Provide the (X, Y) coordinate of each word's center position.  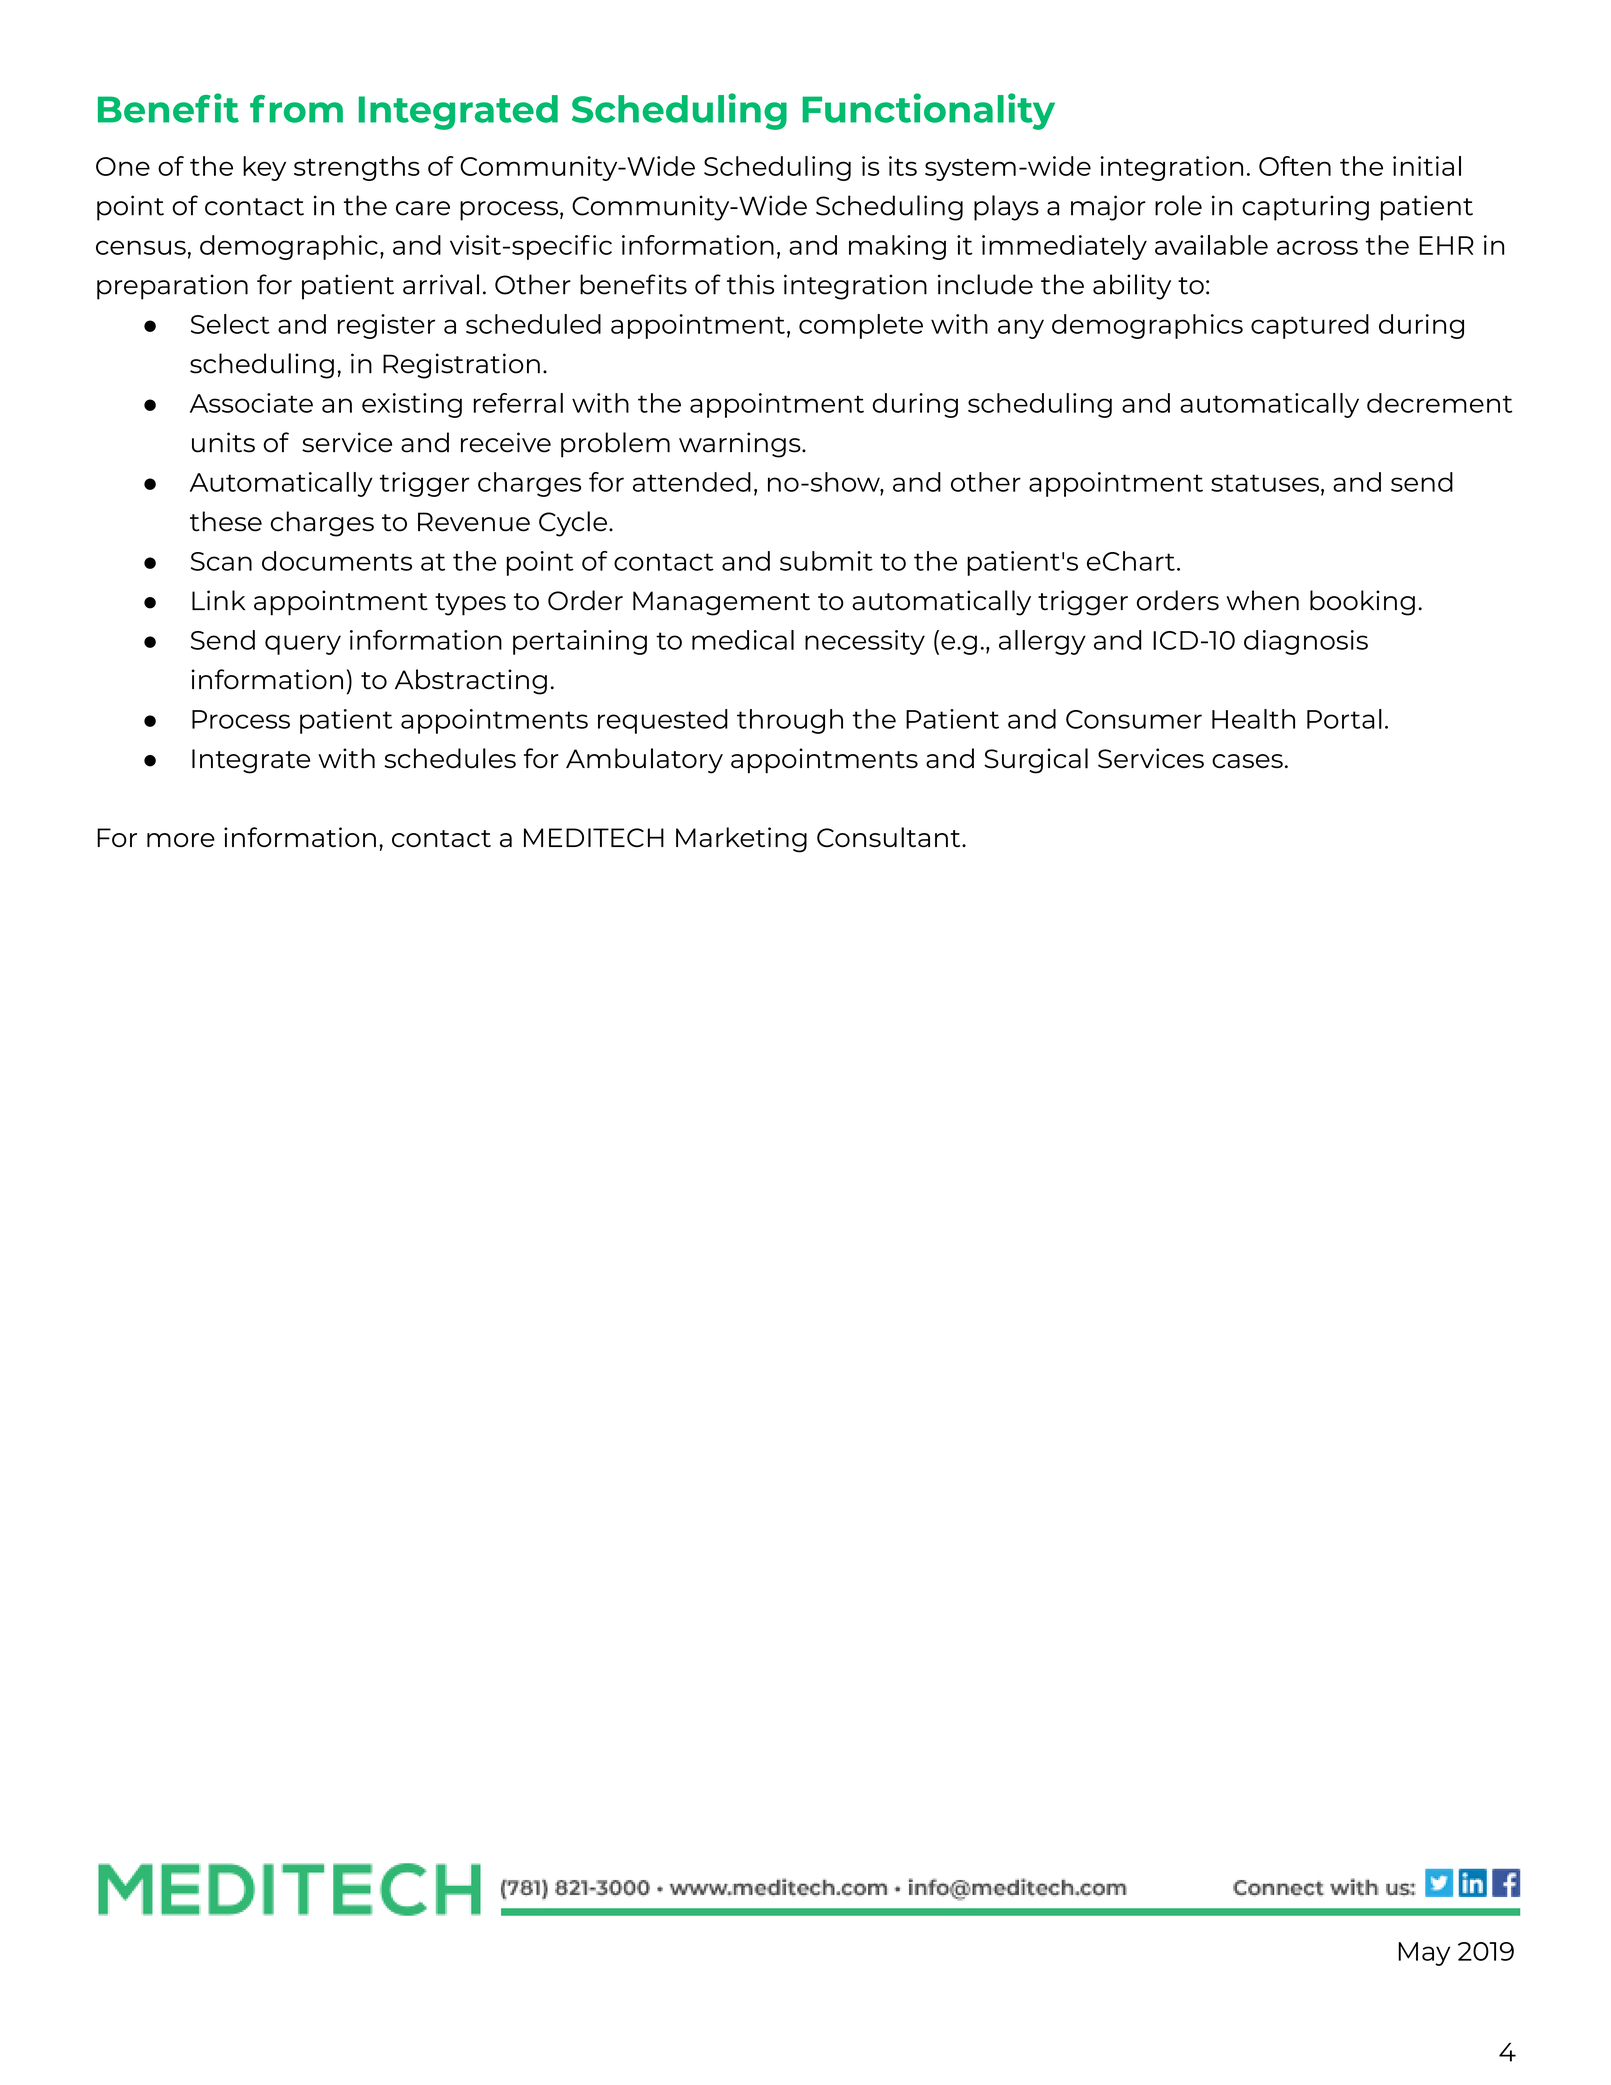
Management (721, 603)
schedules (450, 758)
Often (1295, 166)
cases (1247, 761)
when (1262, 600)
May (1424, 1954)
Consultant (890, 837)
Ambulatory (644, 761)
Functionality (928, 111)
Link (218, 600)
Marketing (741, 840)
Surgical (1036, 761)
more (181, 840)
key (264, 168)
